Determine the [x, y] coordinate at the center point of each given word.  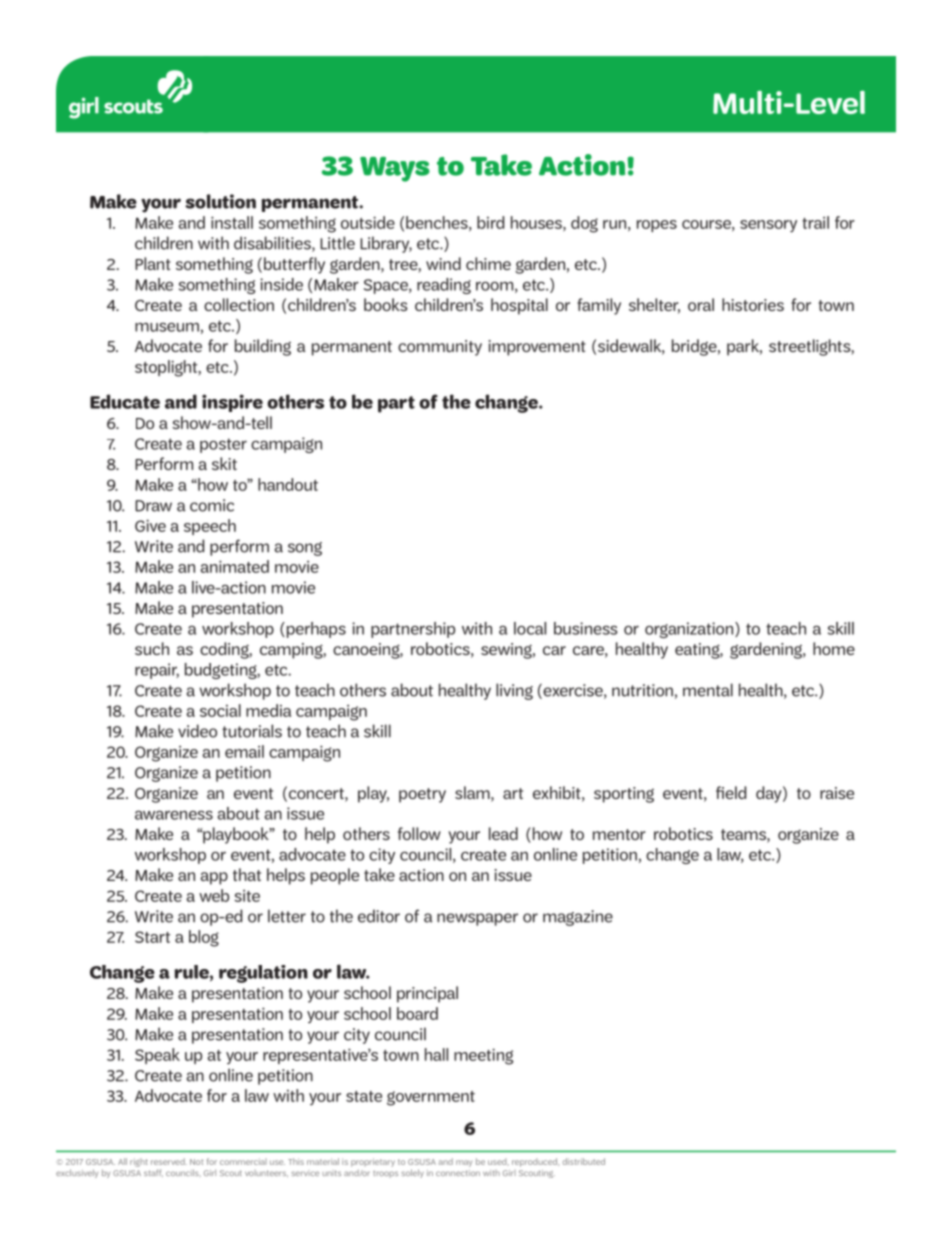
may [464, 1163]
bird [490, 222]
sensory [768, 226]
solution [220, 201]
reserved [169, 1161]
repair [157, 671]
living [514, 691]
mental [708, 690]
